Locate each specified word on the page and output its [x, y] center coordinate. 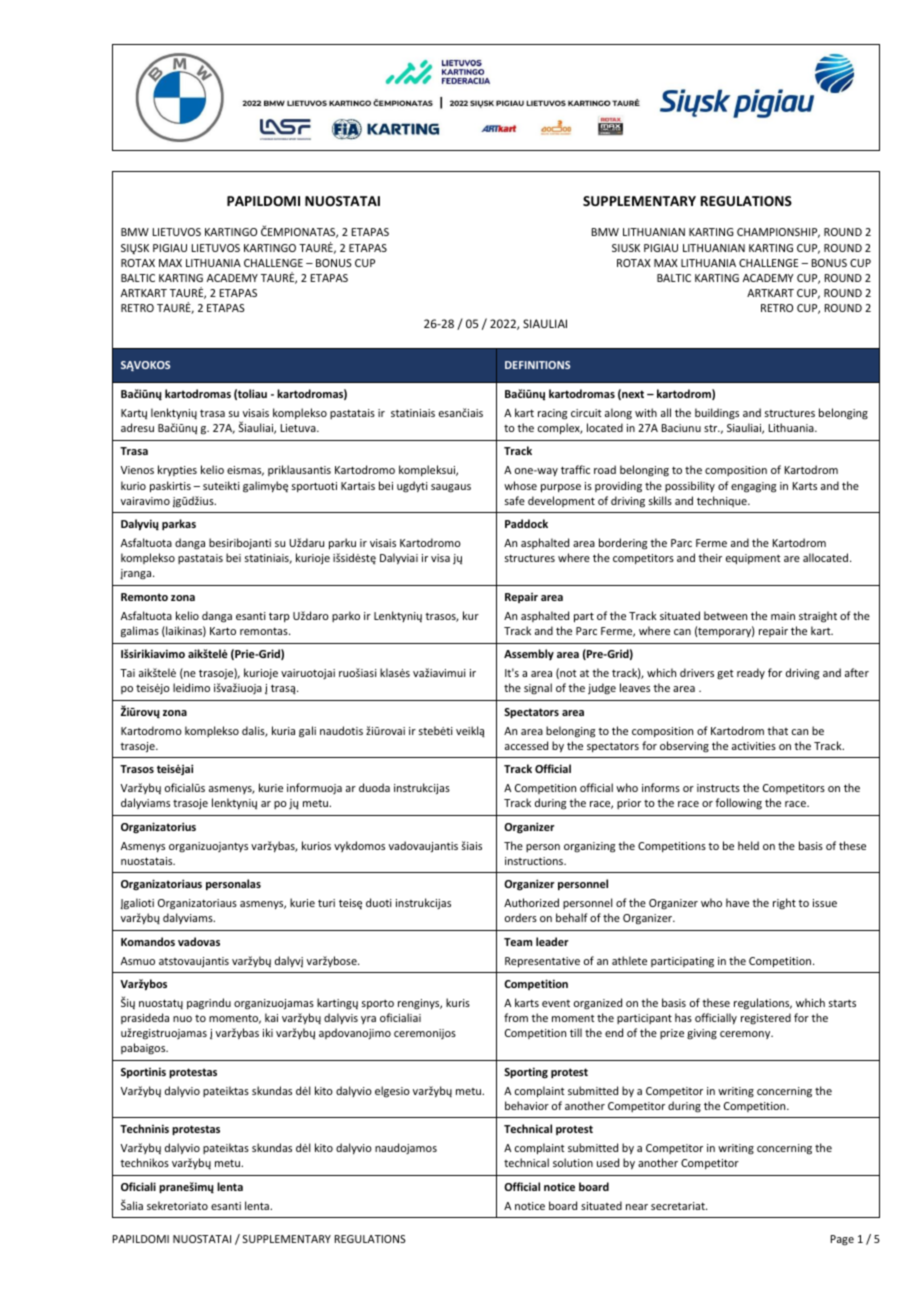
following [738, 803]
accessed [526, 745]
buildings [717, 414]
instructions [535, 861]
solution [573, 1162]
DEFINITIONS [537, 365]
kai [271, 1017]
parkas [179, 524]
